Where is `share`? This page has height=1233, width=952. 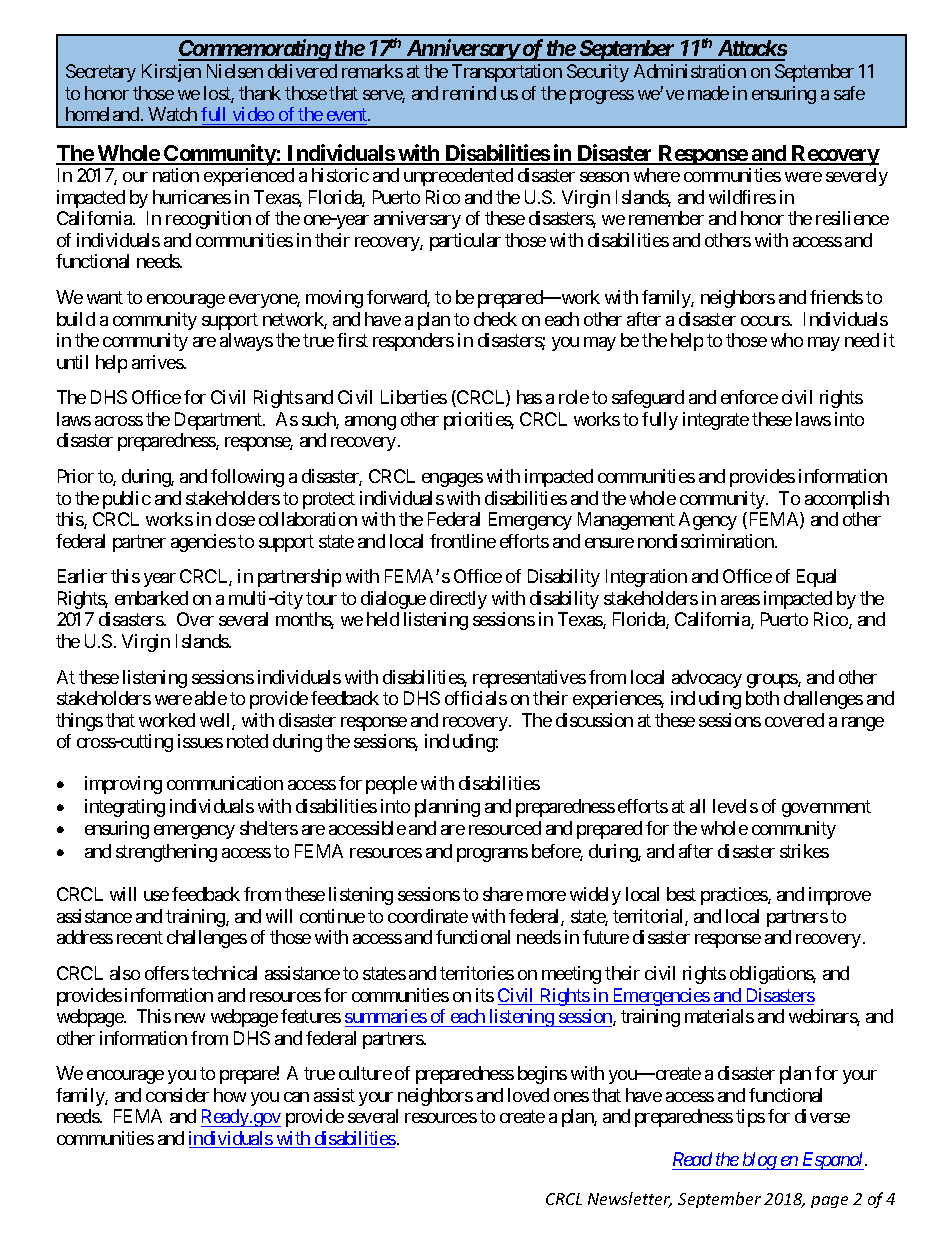 share is located at coordinates (503, 894).
